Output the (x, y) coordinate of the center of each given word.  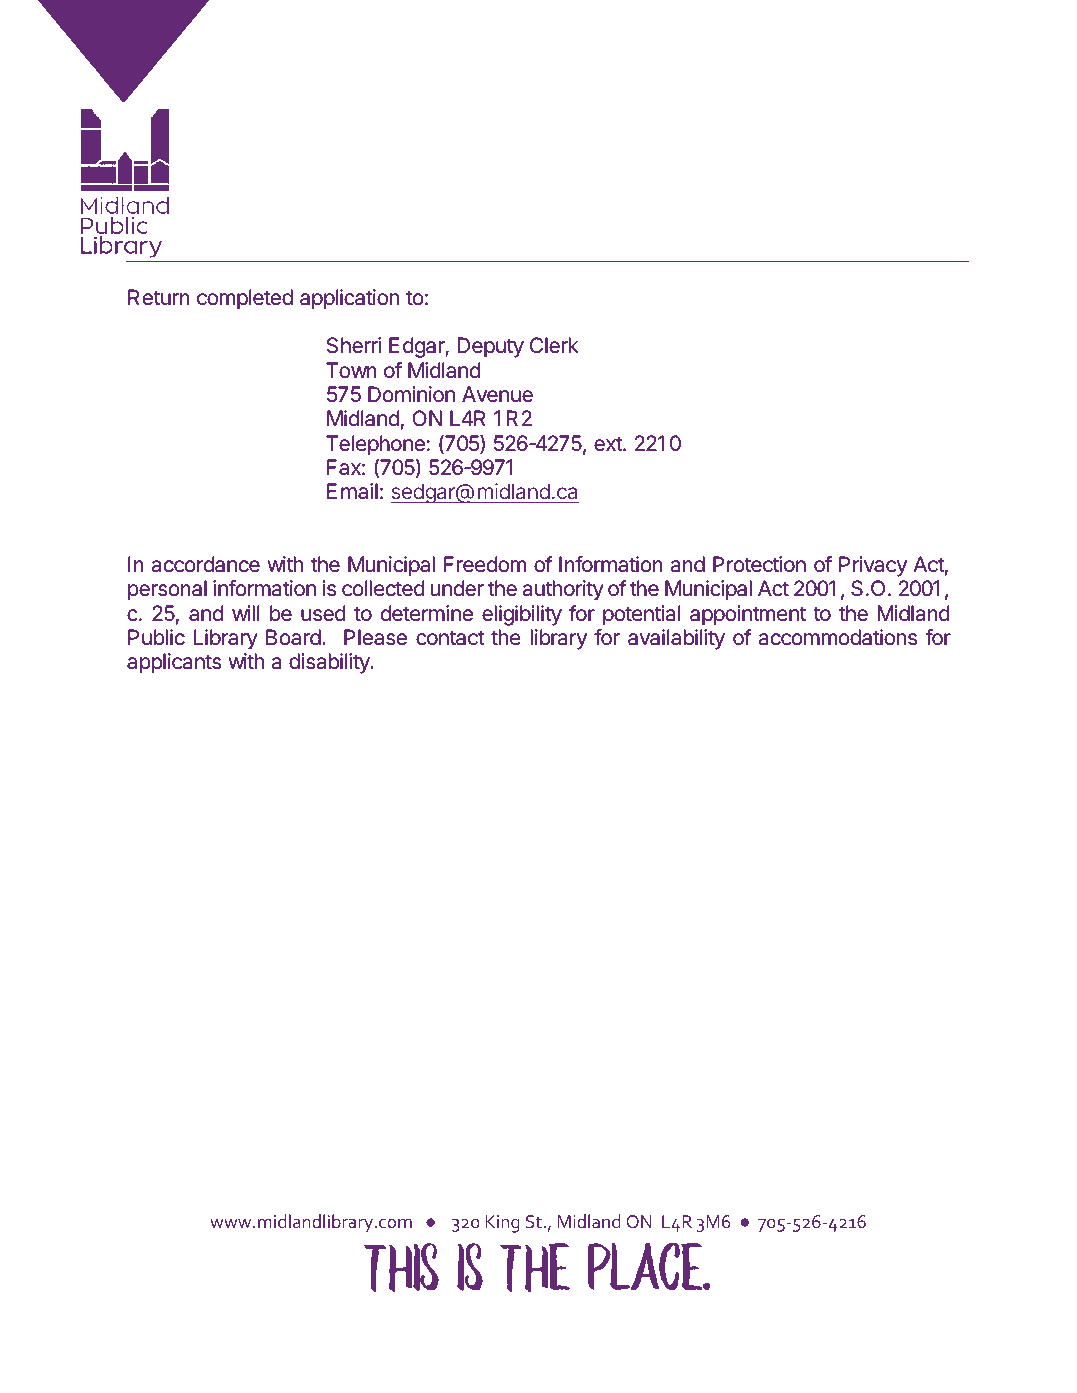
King (502, 1224)
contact (450, 638)
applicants (174, 663)
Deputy (491, 347)
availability (676, 639)
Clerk (554, 345)
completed (245, 299)
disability (330, 663)
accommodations (838, 637)
